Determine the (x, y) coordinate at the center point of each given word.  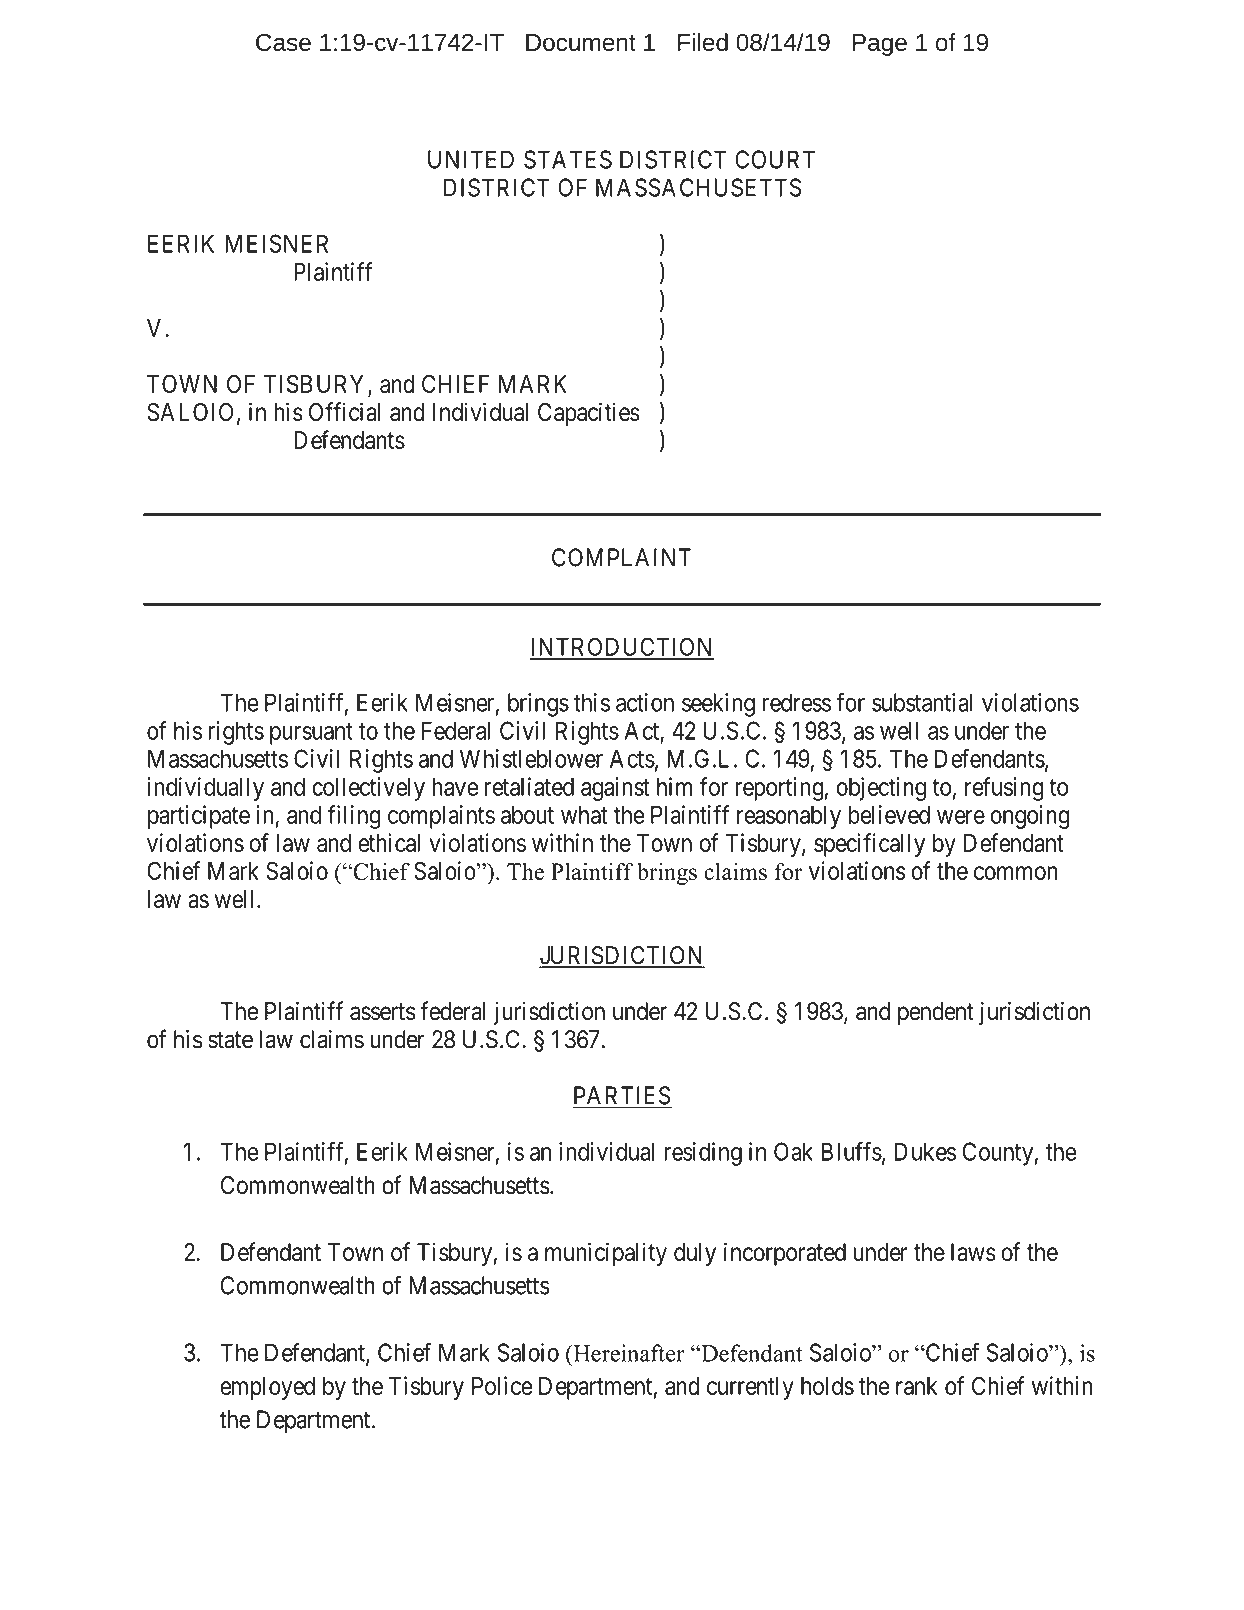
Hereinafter (628, 1353)
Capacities (589, 414)
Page (880, 45)
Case (283, 42)
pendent (936, 1013)
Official (344, 412)
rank (916, 1386)
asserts (383, 1012)
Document (581, 42)
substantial (922, 702)
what (584, 815)
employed (267, 1388)
